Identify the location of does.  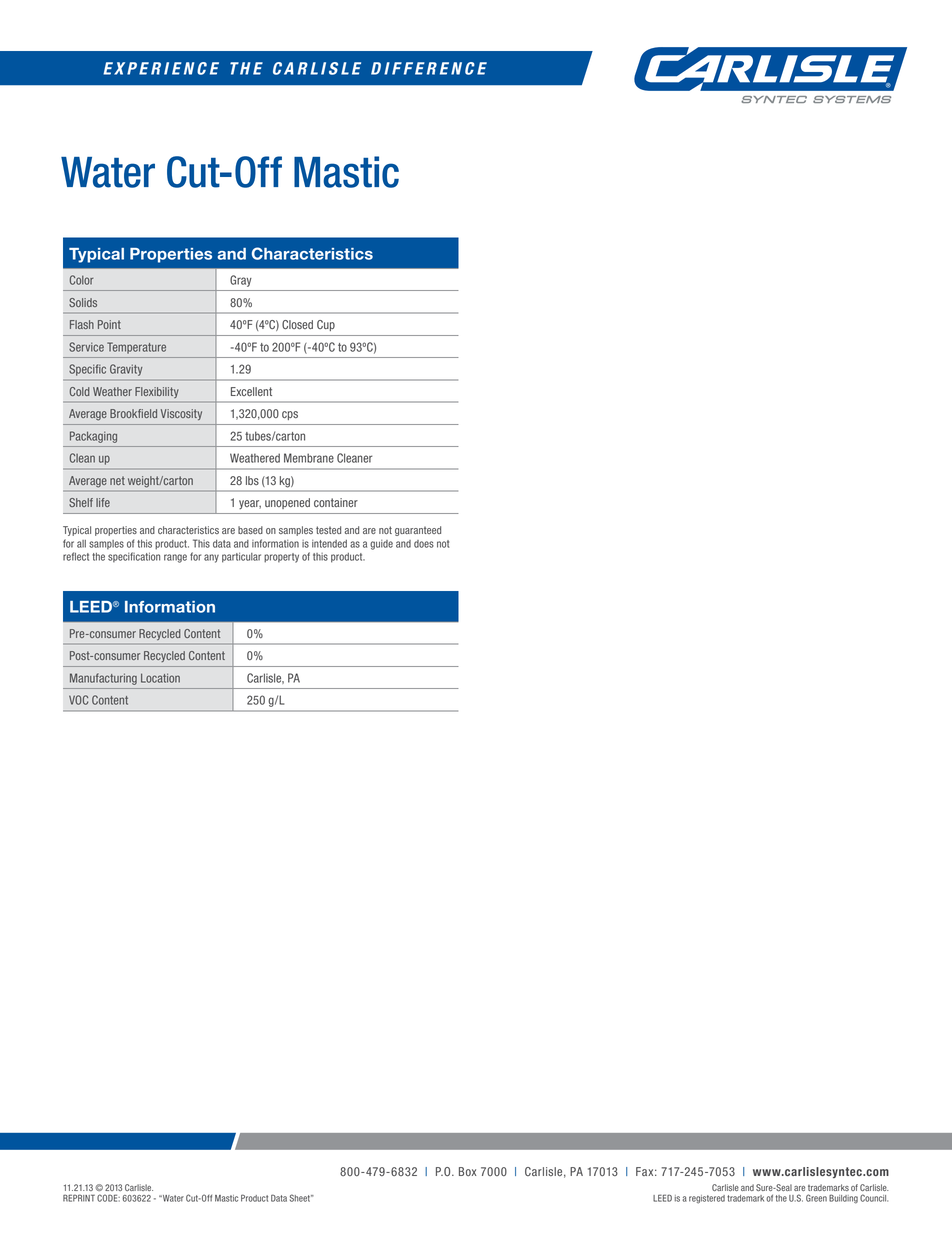
(424, 544).
